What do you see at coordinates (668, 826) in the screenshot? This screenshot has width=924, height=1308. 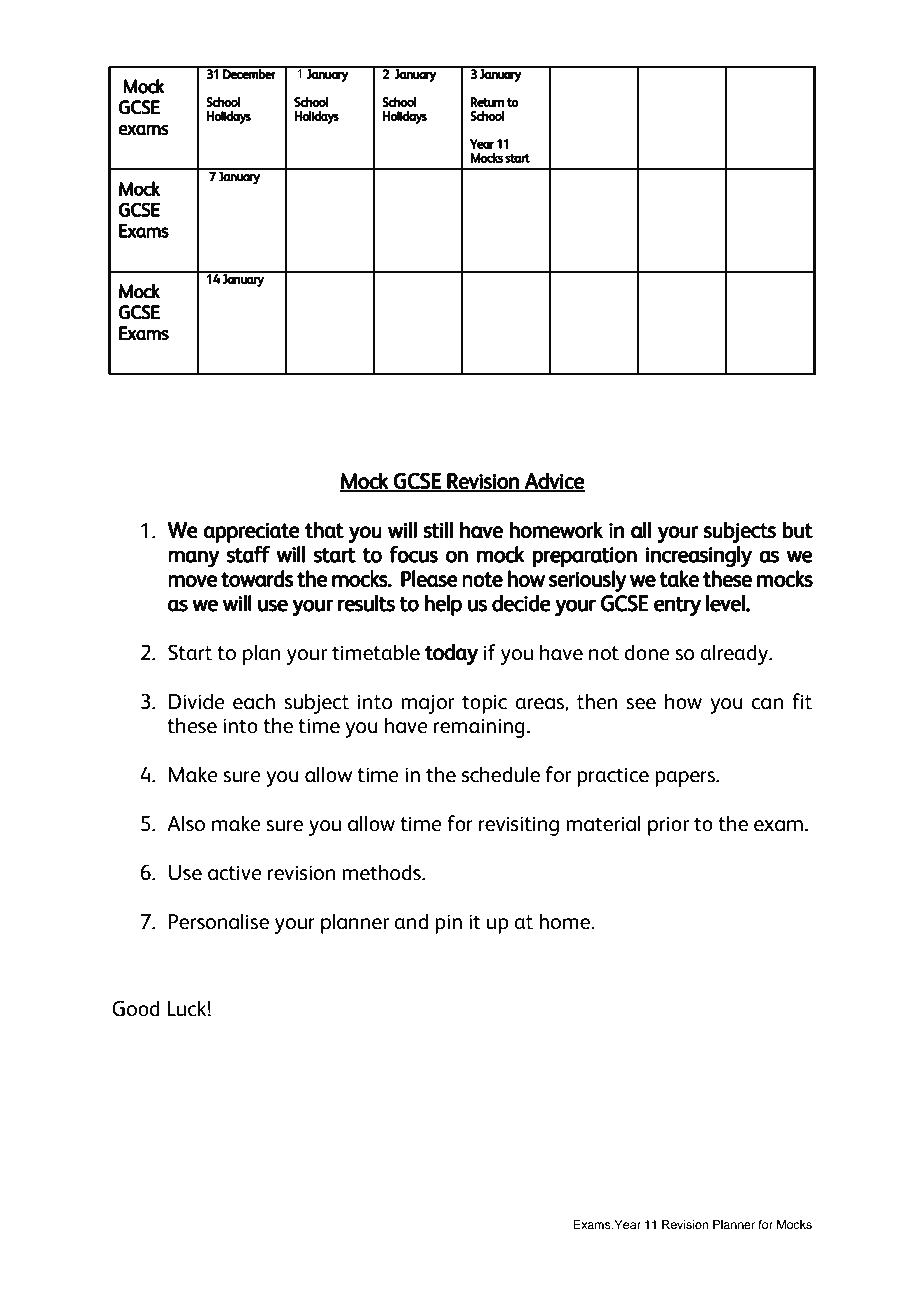 I see `prior` at bounding box center [668, 826].
